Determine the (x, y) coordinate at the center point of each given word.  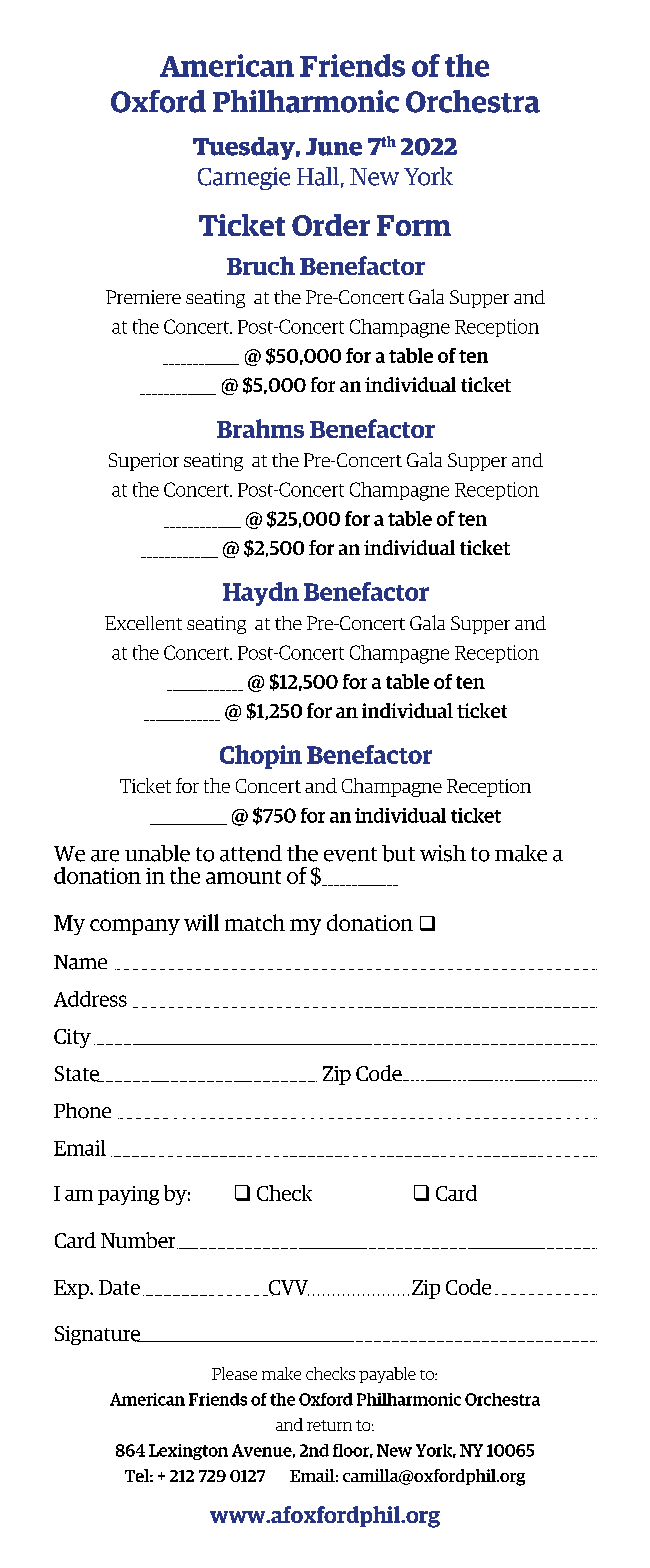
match (255, 922)
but (398, 853)
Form (414, 225)
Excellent (143, 623)
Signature (99, 1335)
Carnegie (244, 178)
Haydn (261, 594)
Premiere (143, 297)
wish (443, 853)
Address (90, 999)
